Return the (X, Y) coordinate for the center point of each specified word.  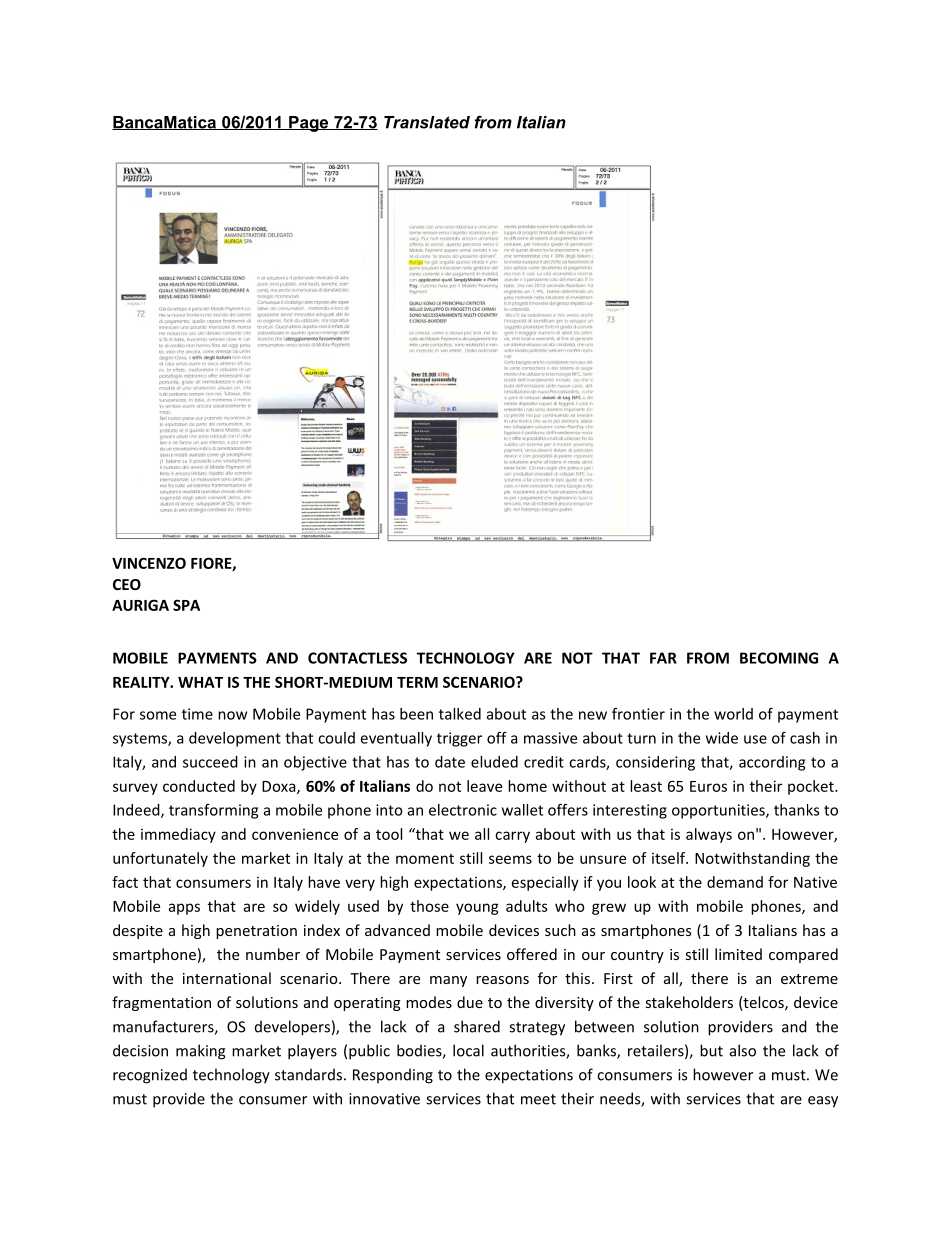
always (709, 835)
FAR (663, 658)
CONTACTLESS (357, 658)
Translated (427, 122)
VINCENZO (149, 563)
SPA (186, 605)
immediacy (178, 835)
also (743, 1050)
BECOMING (779, 658)
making (200, 1052)
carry (512, 837)
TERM (417, 682)
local (468, 1050)
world (733, 714)
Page (309, 124)
